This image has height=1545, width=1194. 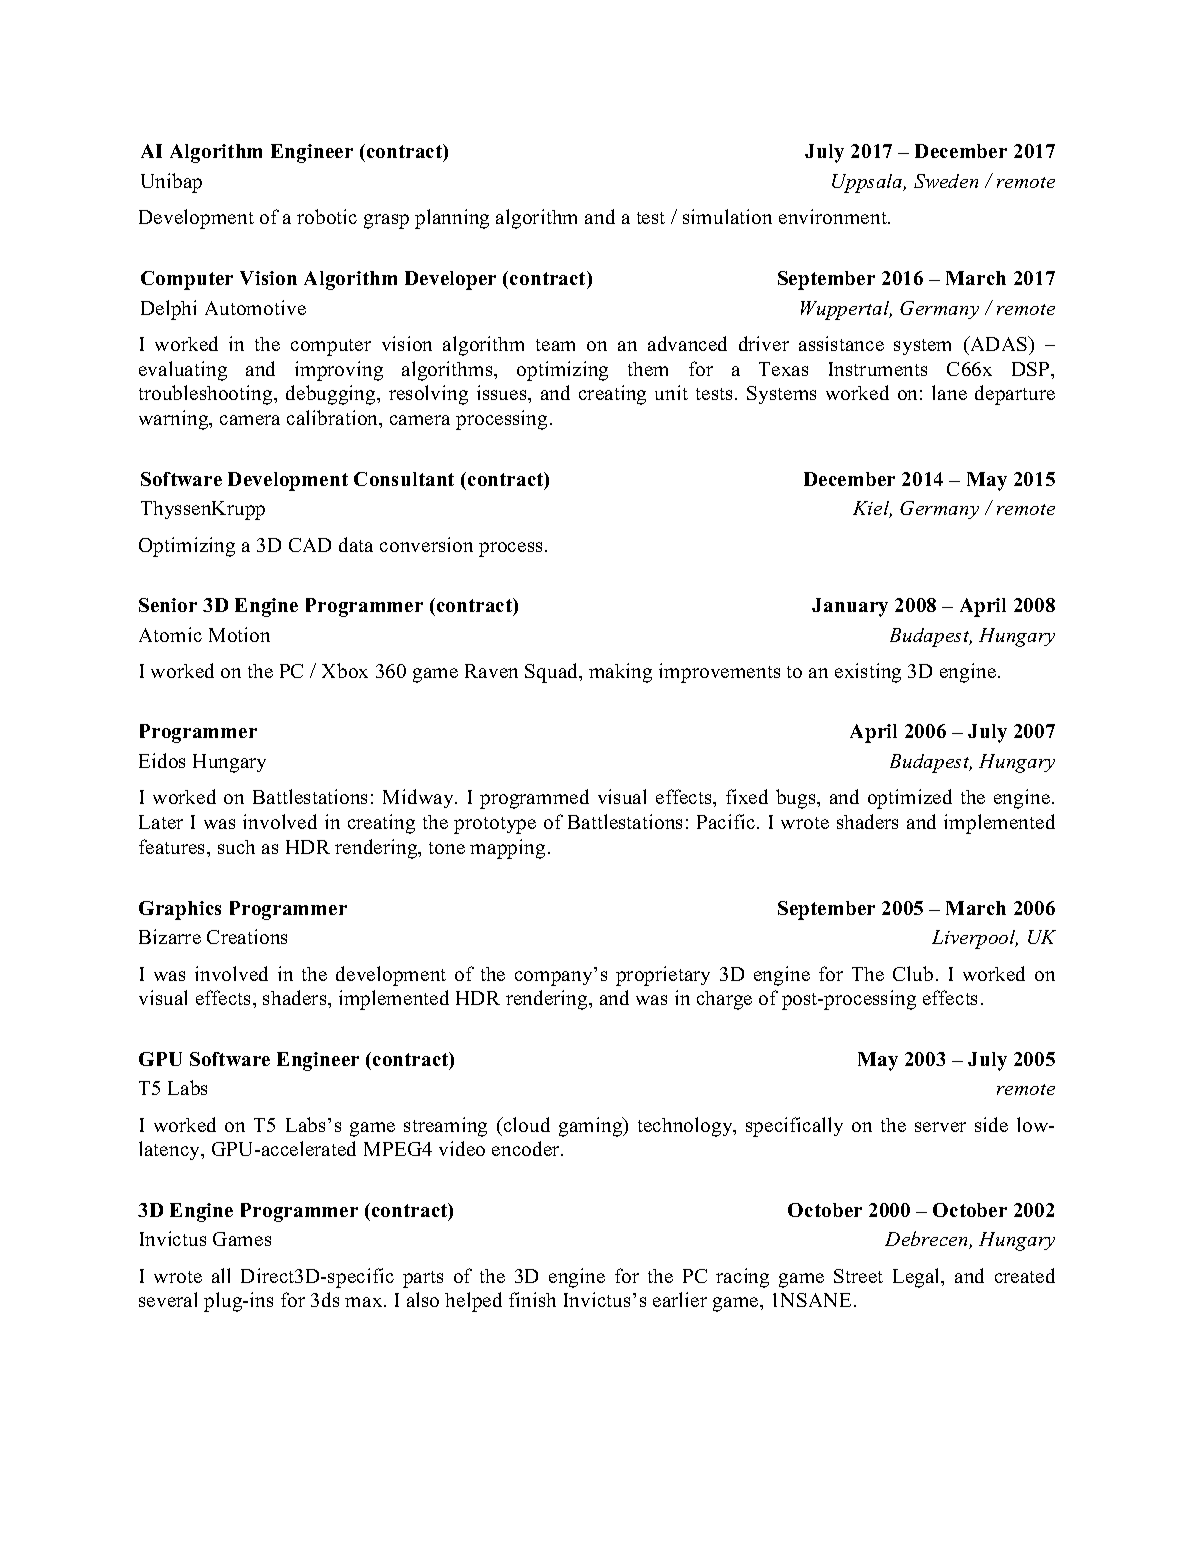 I want to click on Xbox, so click(x=345, y=670).
